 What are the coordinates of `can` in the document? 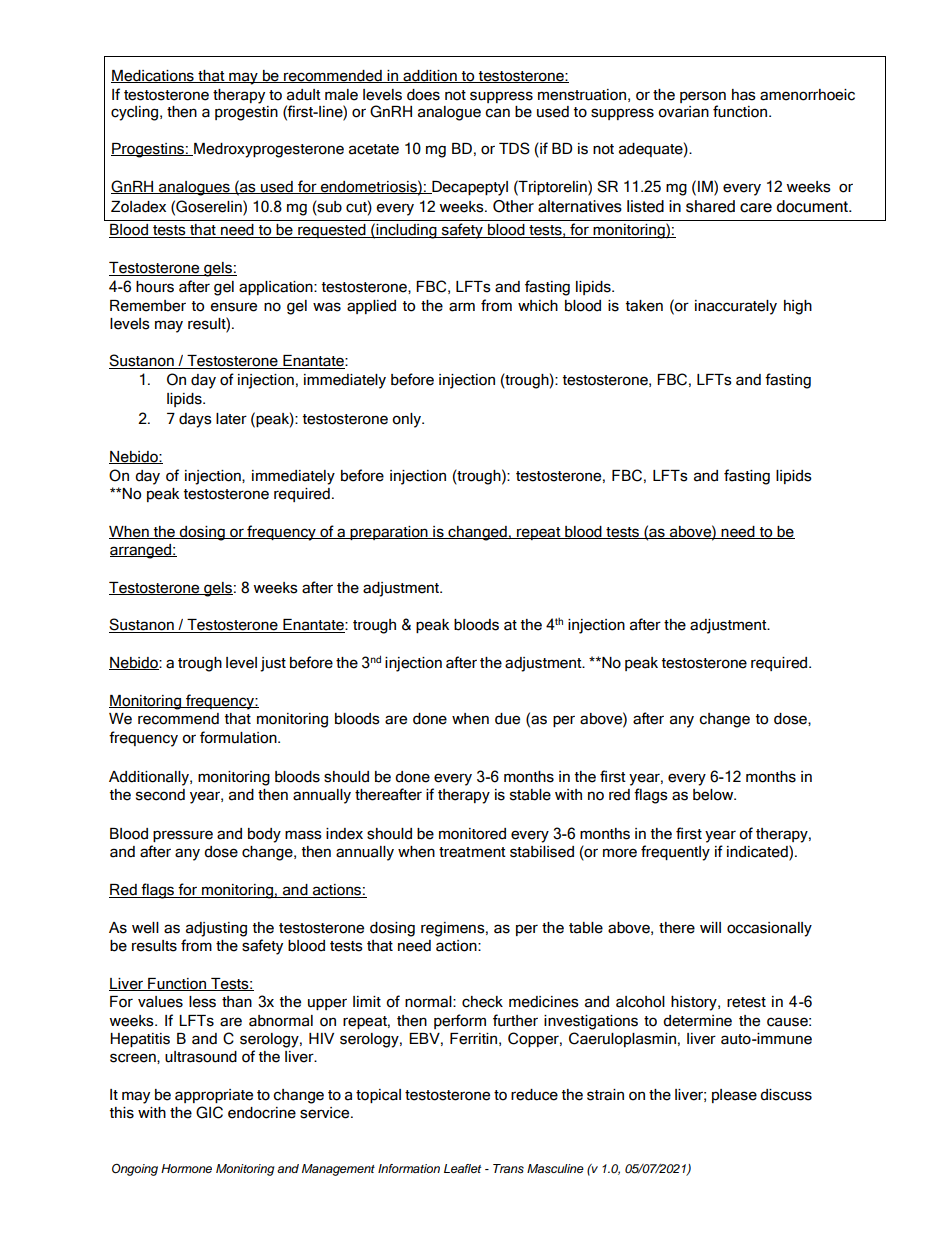 It's located at (497, 113).
